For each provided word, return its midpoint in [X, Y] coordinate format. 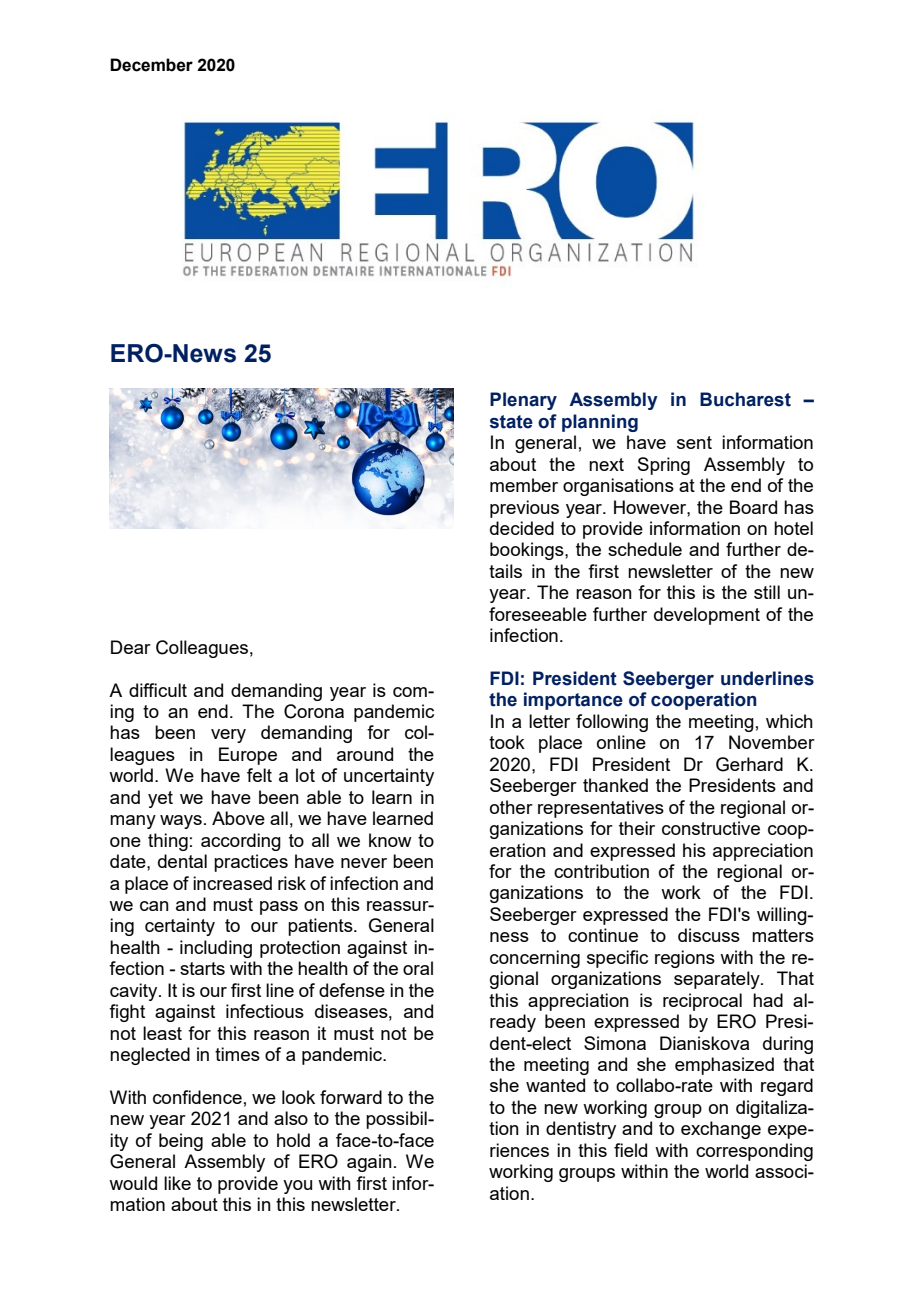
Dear [131, 647]
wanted [555, 1085]
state [511, 422]
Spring [664, 466]
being [181, 1142]
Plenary [523, 401]
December [151, 65]
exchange [721, 1130]
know [390, 840]
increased [232, 883]
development [707, 616]
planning [600, 423]
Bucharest [745, 399]
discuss [709, 935]
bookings [528, 551]
